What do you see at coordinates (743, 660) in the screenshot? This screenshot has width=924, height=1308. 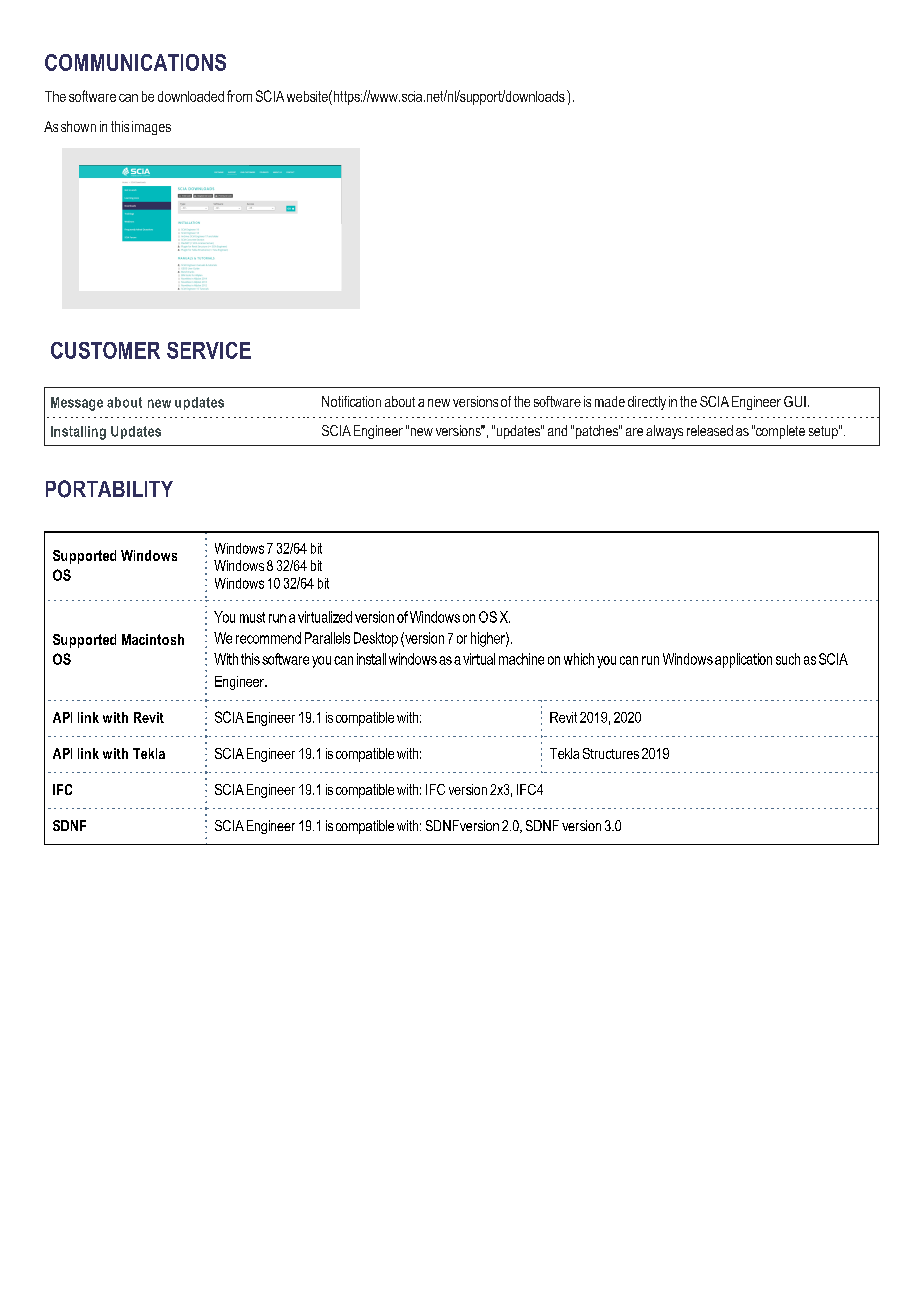 I see `application` at bounding box center [743, 660].
